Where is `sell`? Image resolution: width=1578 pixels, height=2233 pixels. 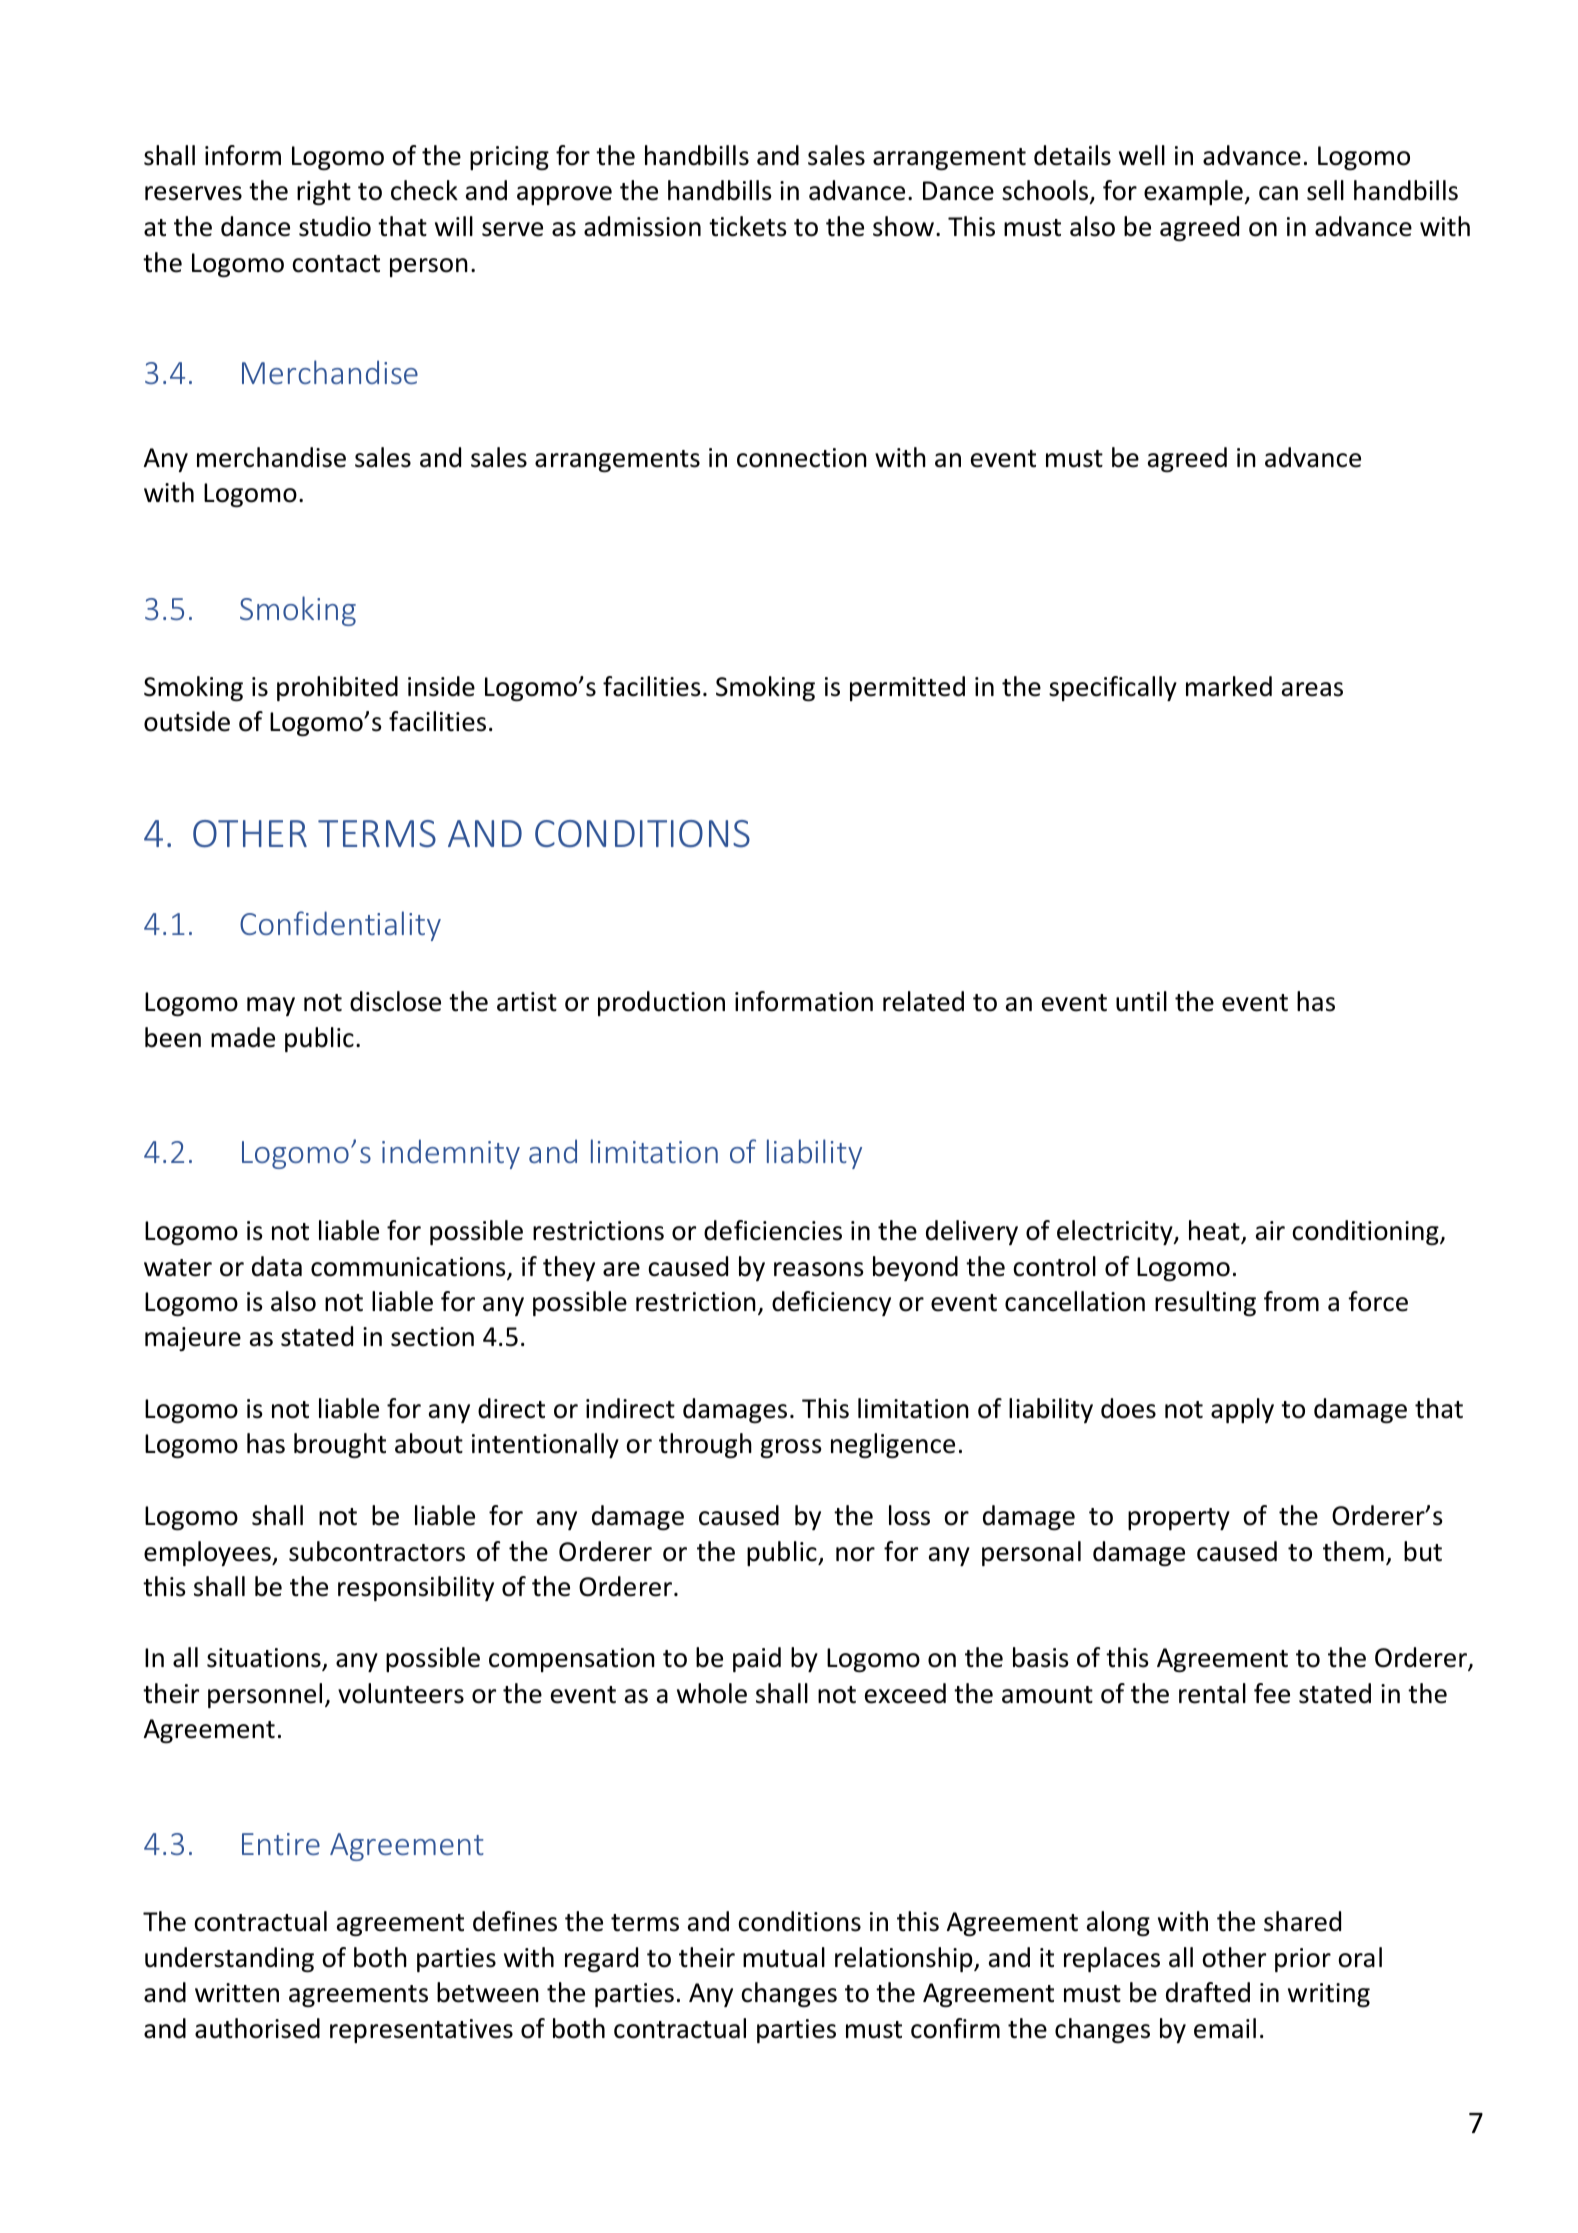 sell is located at coordinates (1325, 190).
